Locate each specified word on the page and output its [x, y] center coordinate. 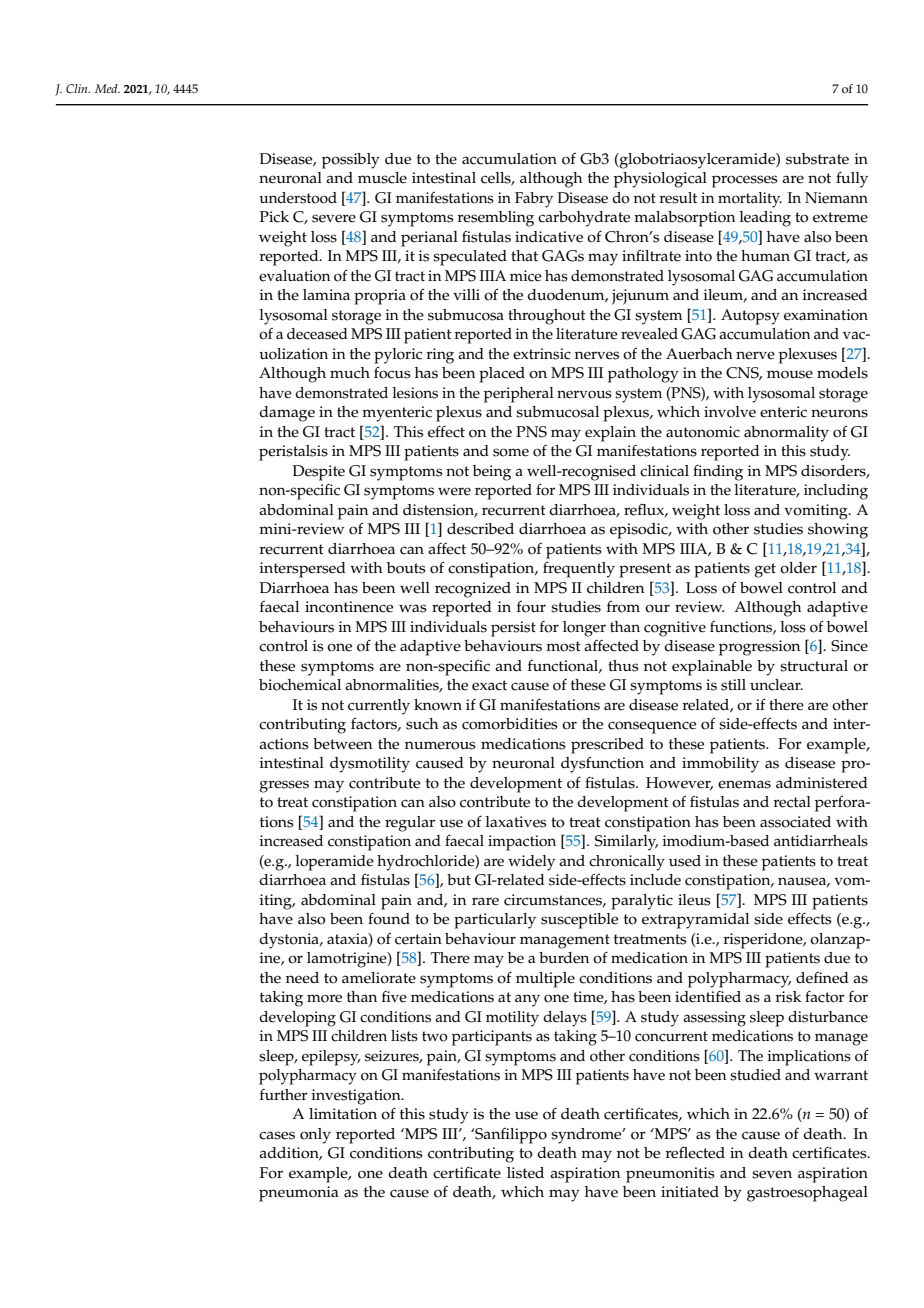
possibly [351, 161]
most [563, 646]
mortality [750, 200]
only [315, 1136]
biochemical [300, 685]
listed [525, 1173]
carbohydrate [584, 219]
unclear [776, 685]
